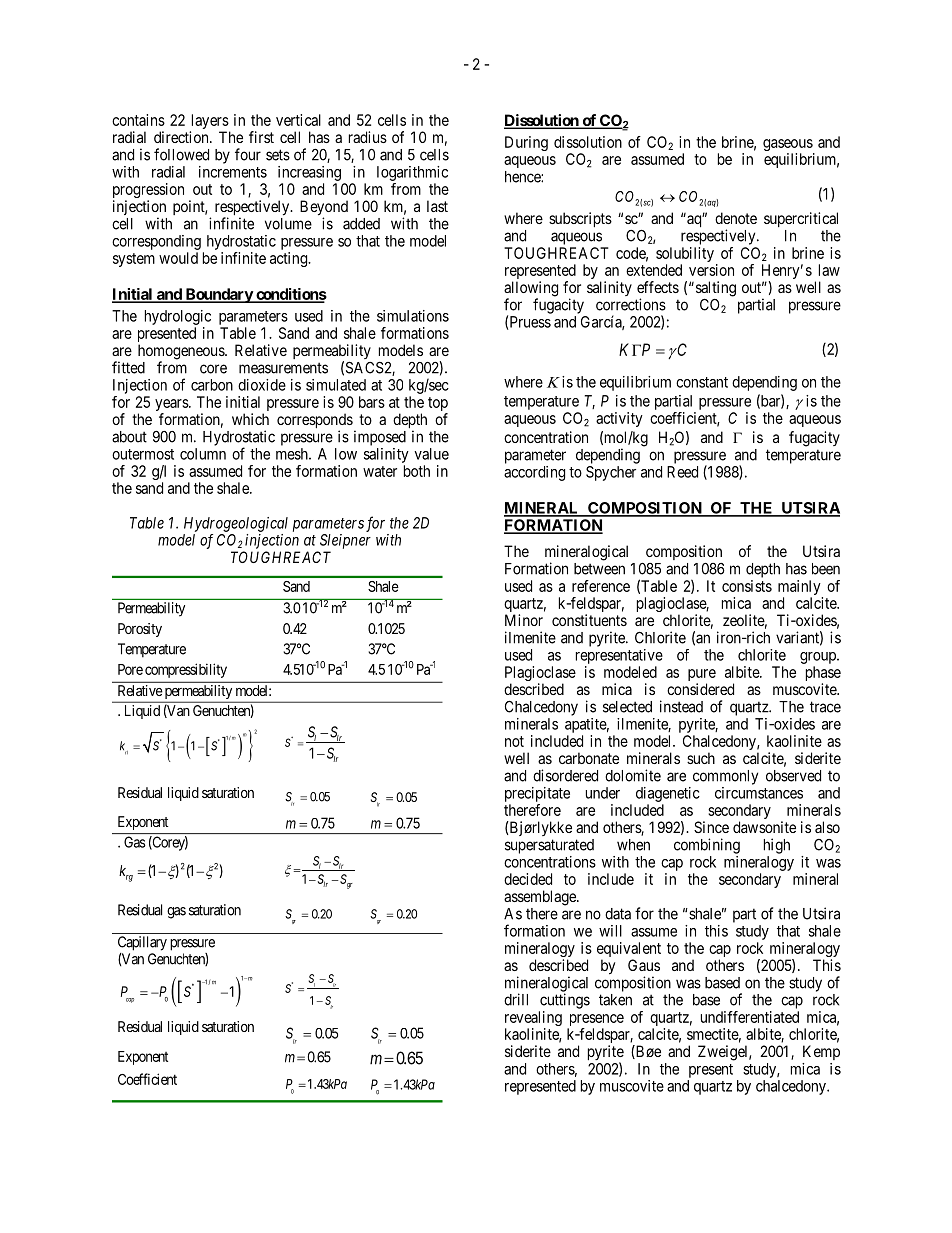 This screenshot has height=1233, width=952. I want to click on precipitate, so click(537, 794).
